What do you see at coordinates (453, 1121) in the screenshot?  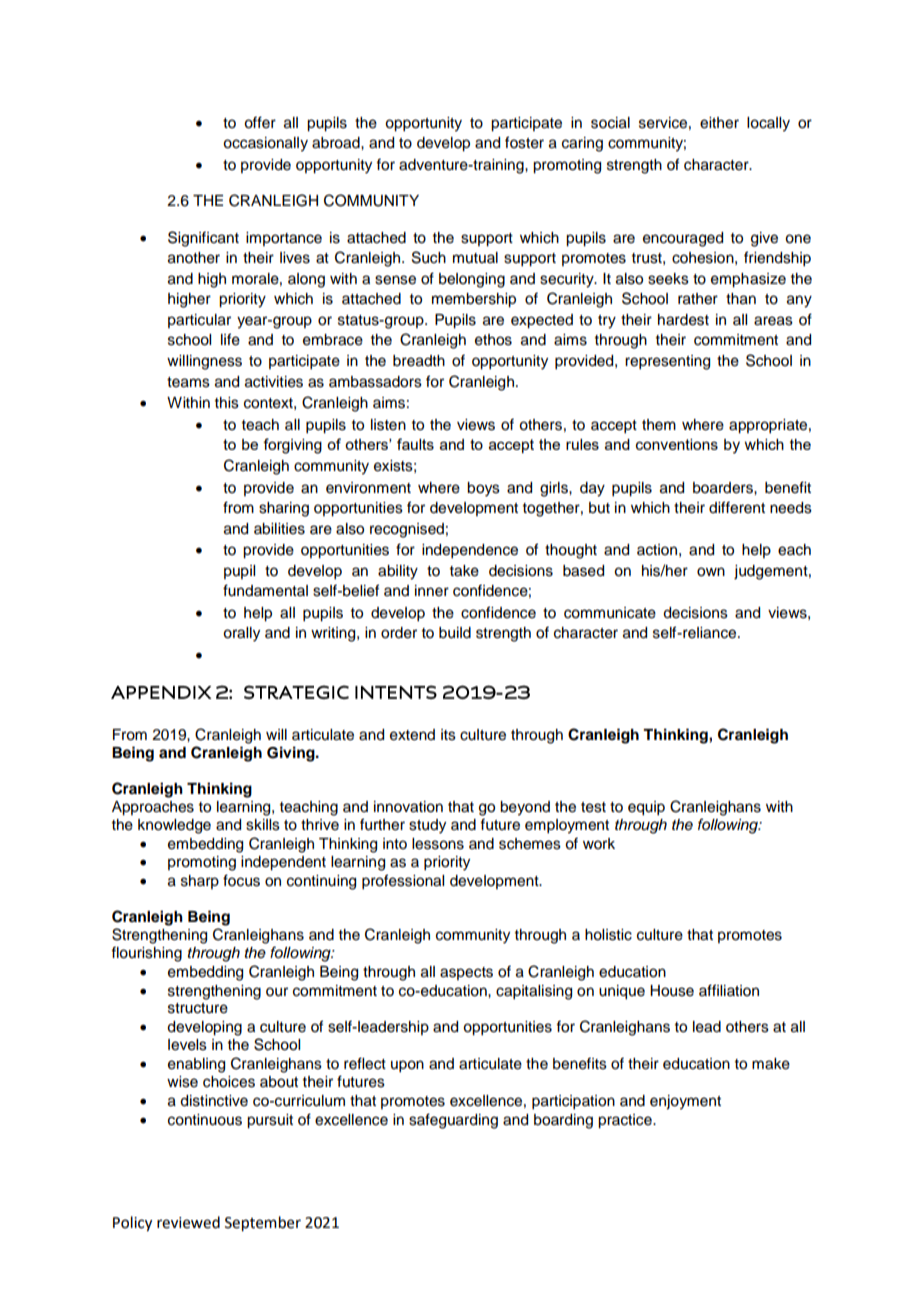 I see `safeguarding` at bounding box center [453, 1121].
